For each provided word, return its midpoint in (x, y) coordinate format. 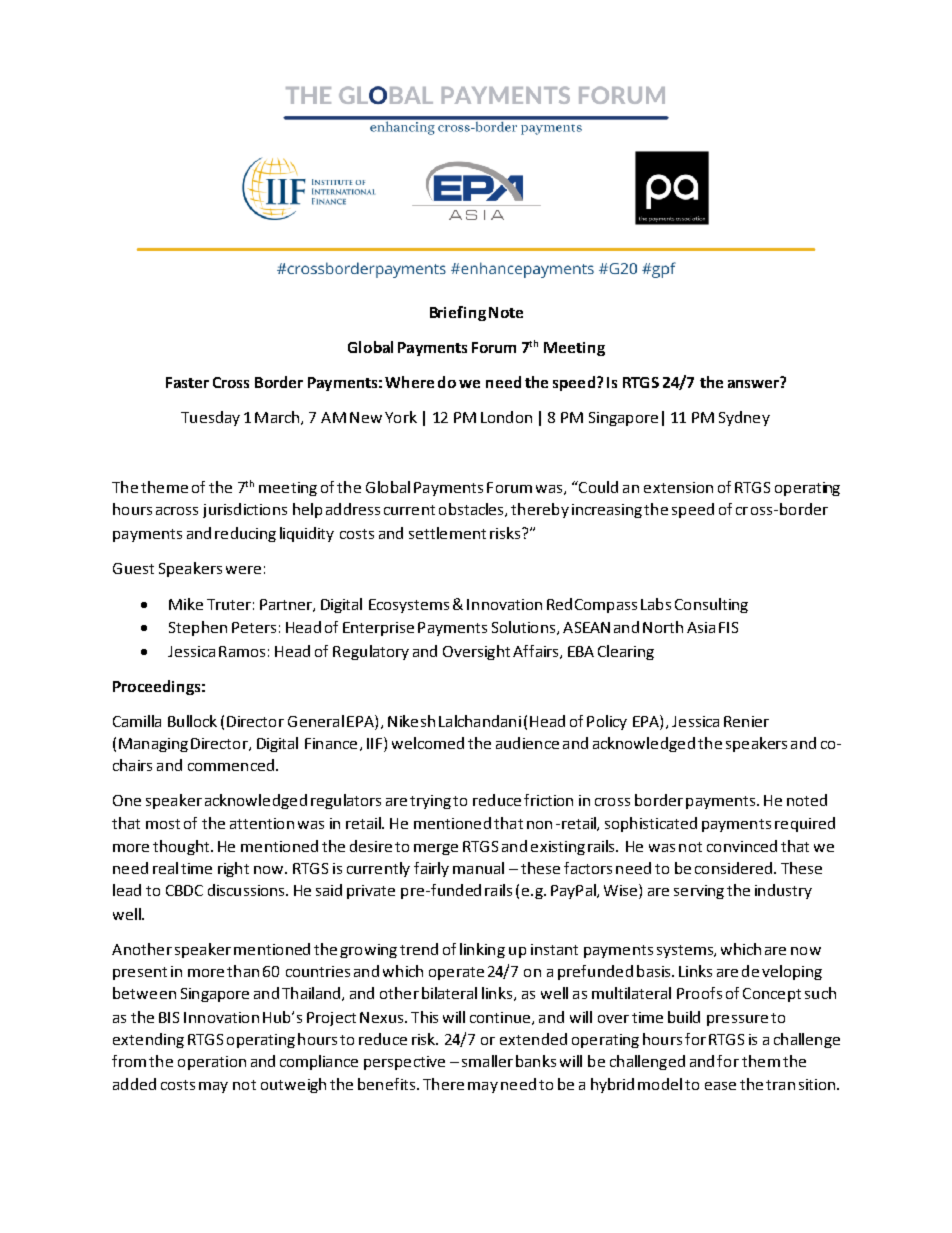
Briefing (458, 313)
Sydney (744, 418)
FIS (728, 627)
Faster (187, 382)
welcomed (428, 743)
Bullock (192, 721)
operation (212, 1063)
